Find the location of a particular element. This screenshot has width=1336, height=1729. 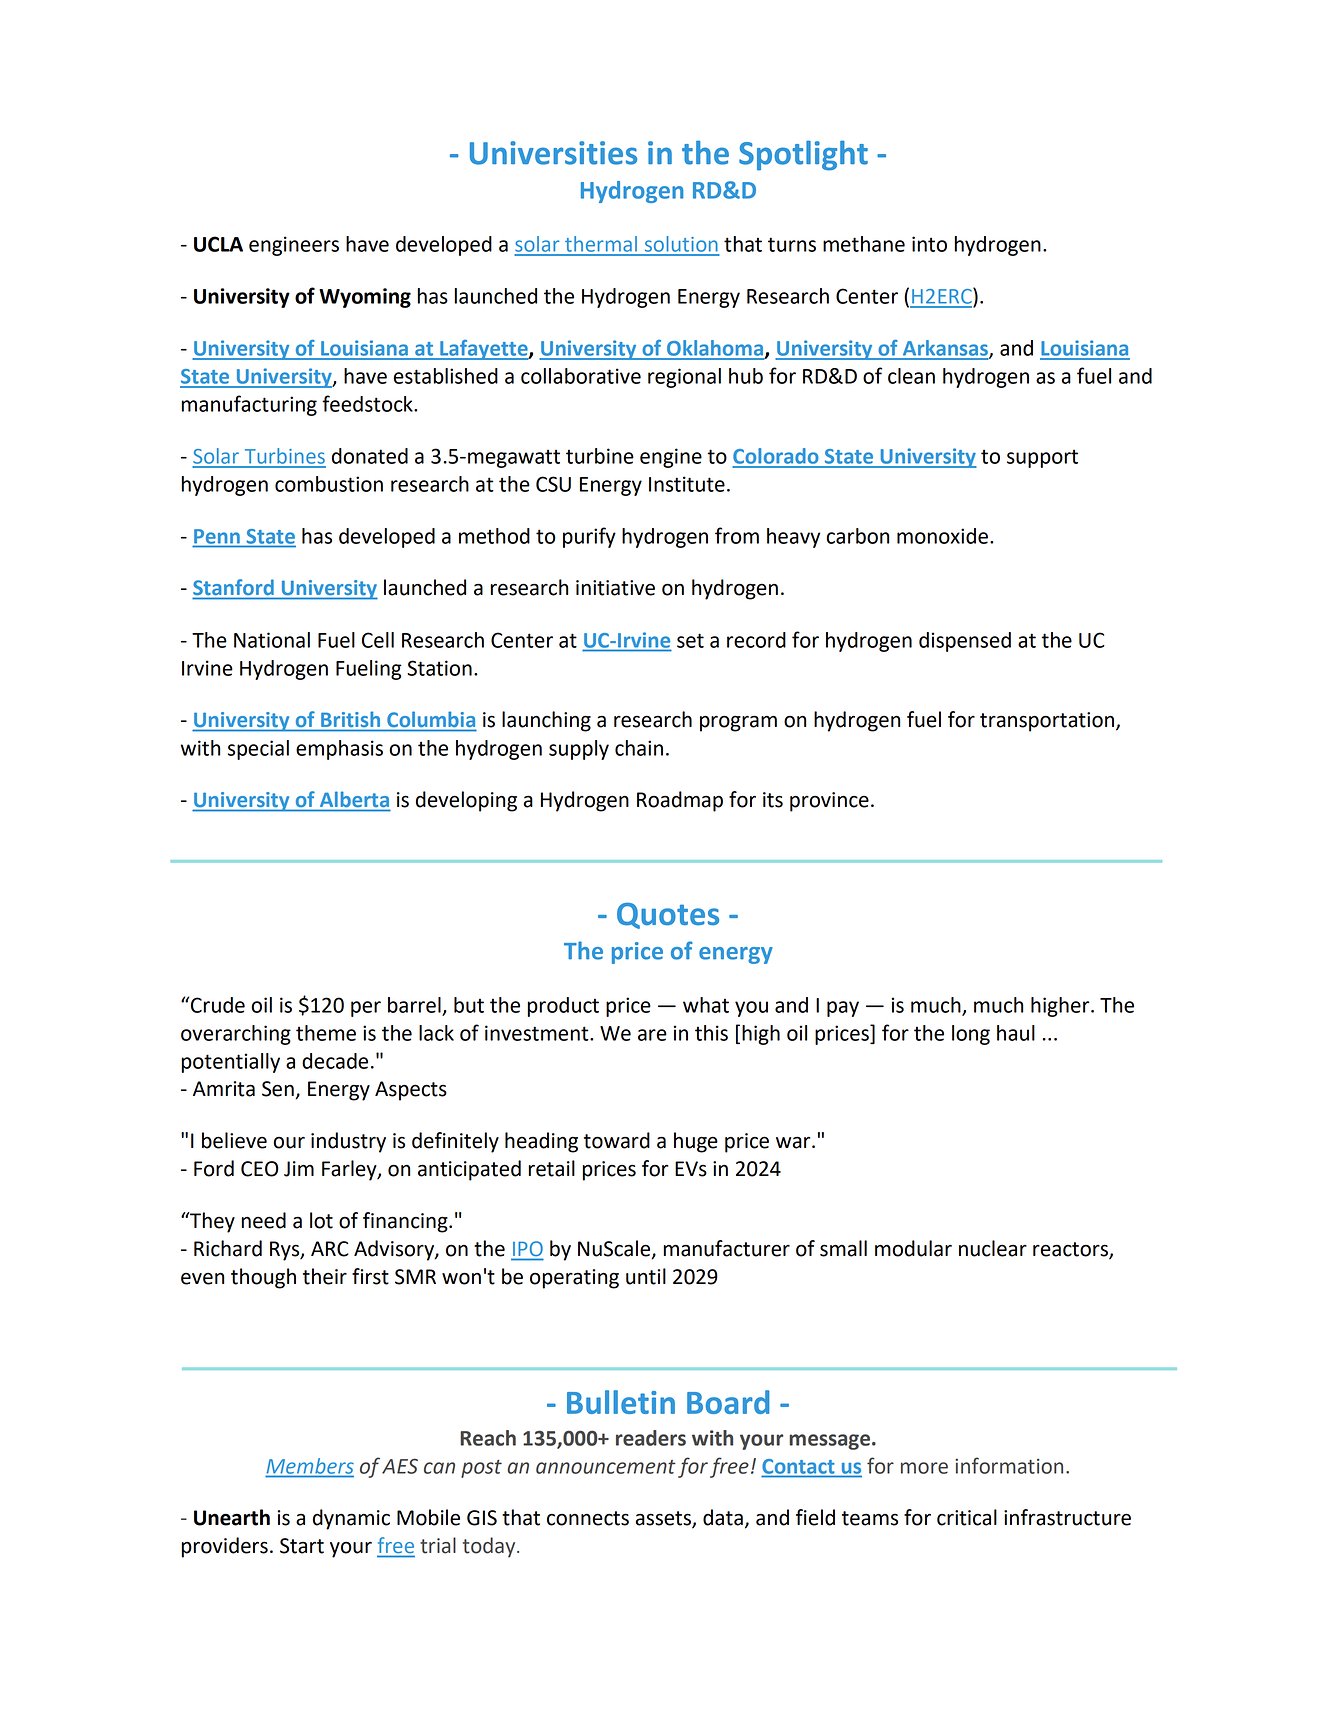

into is located at coordinates (929, 244).
